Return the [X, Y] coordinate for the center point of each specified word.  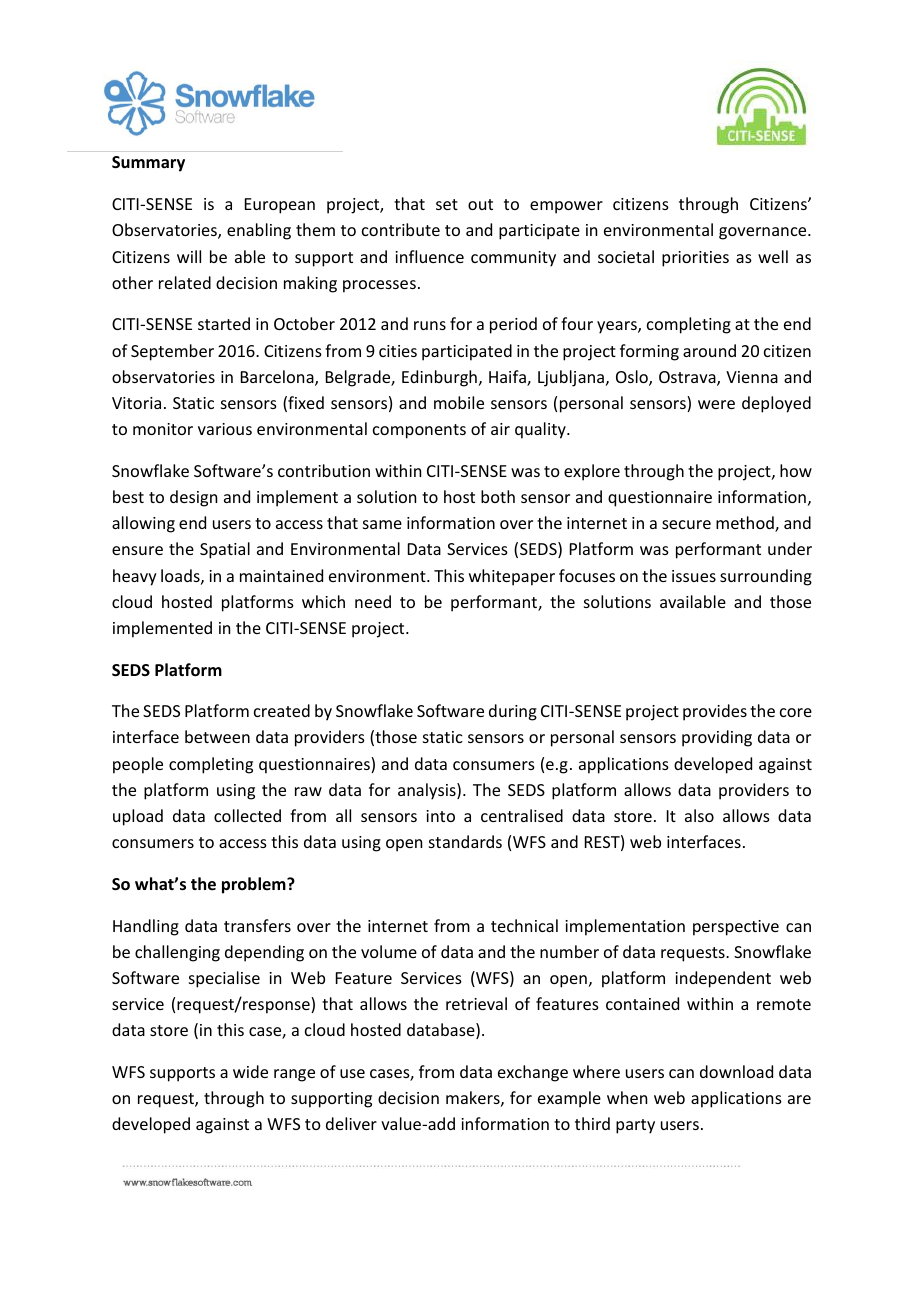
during [513, 712]
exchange [533, 1073]
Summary [148, 164]
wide [250, 1071]
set [447, 204]
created [282, 710]
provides [715, 712]
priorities [695, 259]
